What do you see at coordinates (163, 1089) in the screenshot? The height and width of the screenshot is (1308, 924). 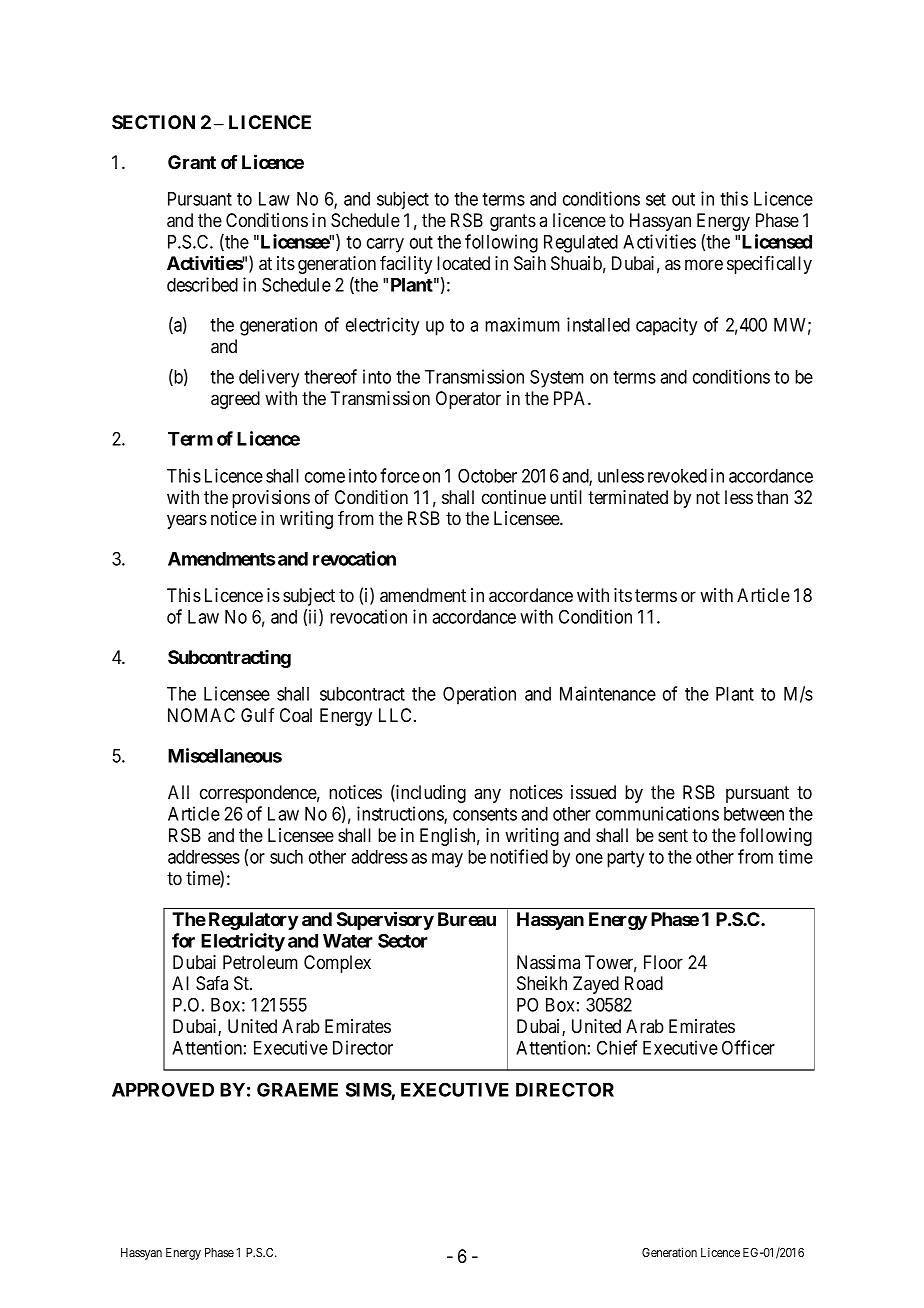 I see `APPROVED` at bounding box center [163, 1089].
